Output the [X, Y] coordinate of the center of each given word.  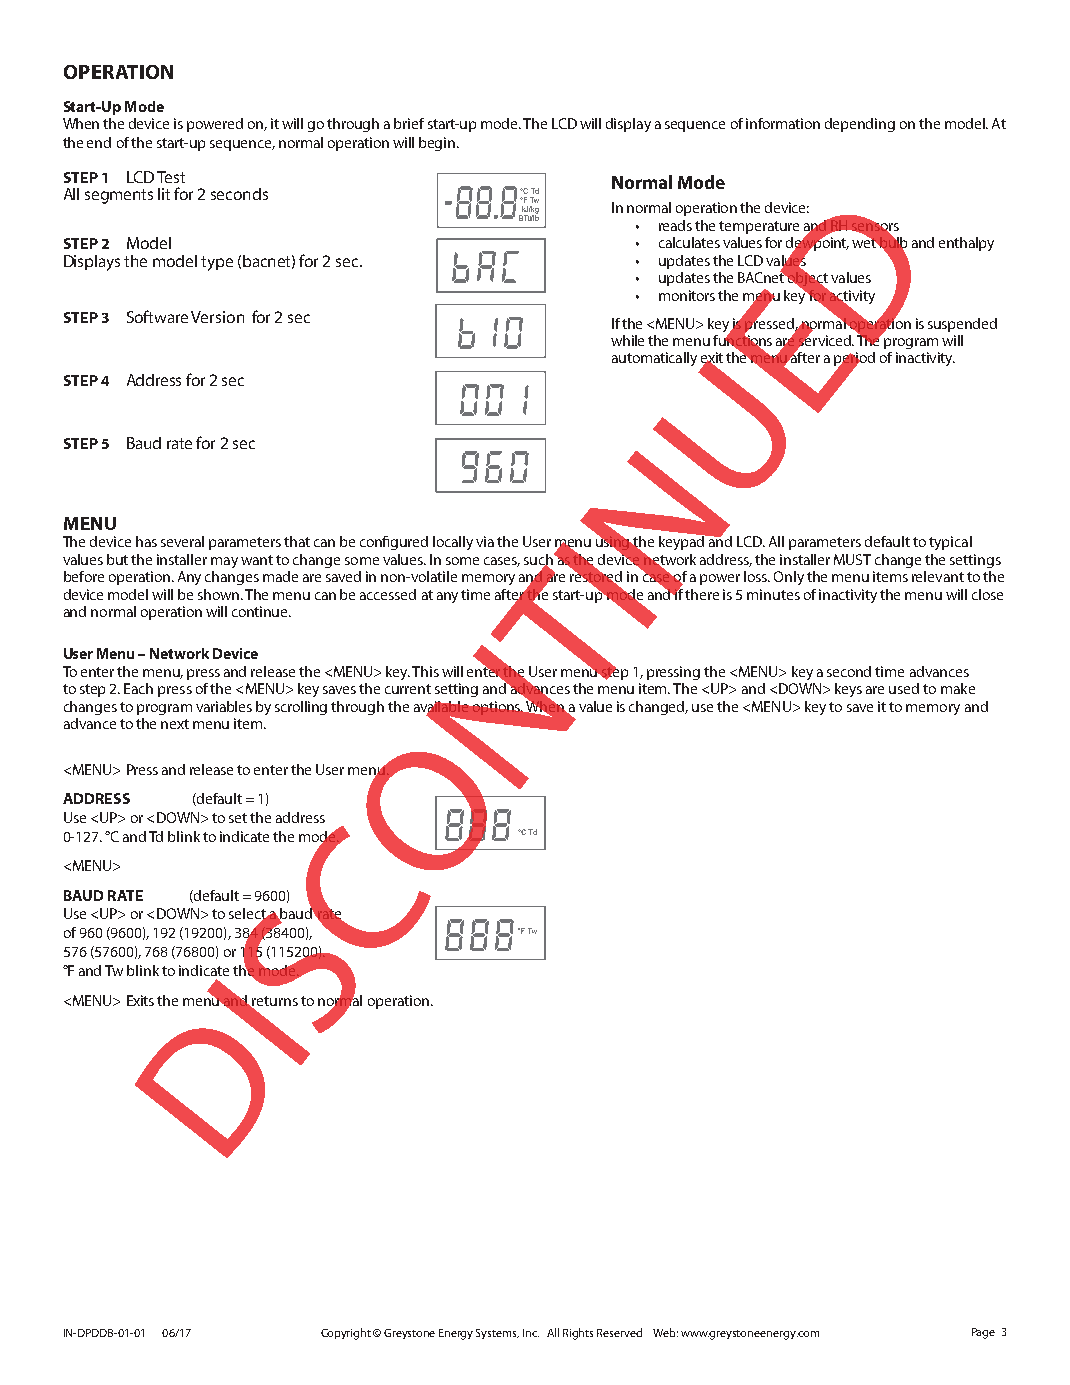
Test [171, 177]
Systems [497, 1334]
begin [438, 144]
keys [848, 690]
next [175, 724]
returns [274, 1002]
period [854, 360]
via [485, 541]
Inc [531, 1333]
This [425, 671]
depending [860, 125]
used [904, 688]
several [182, 541]
